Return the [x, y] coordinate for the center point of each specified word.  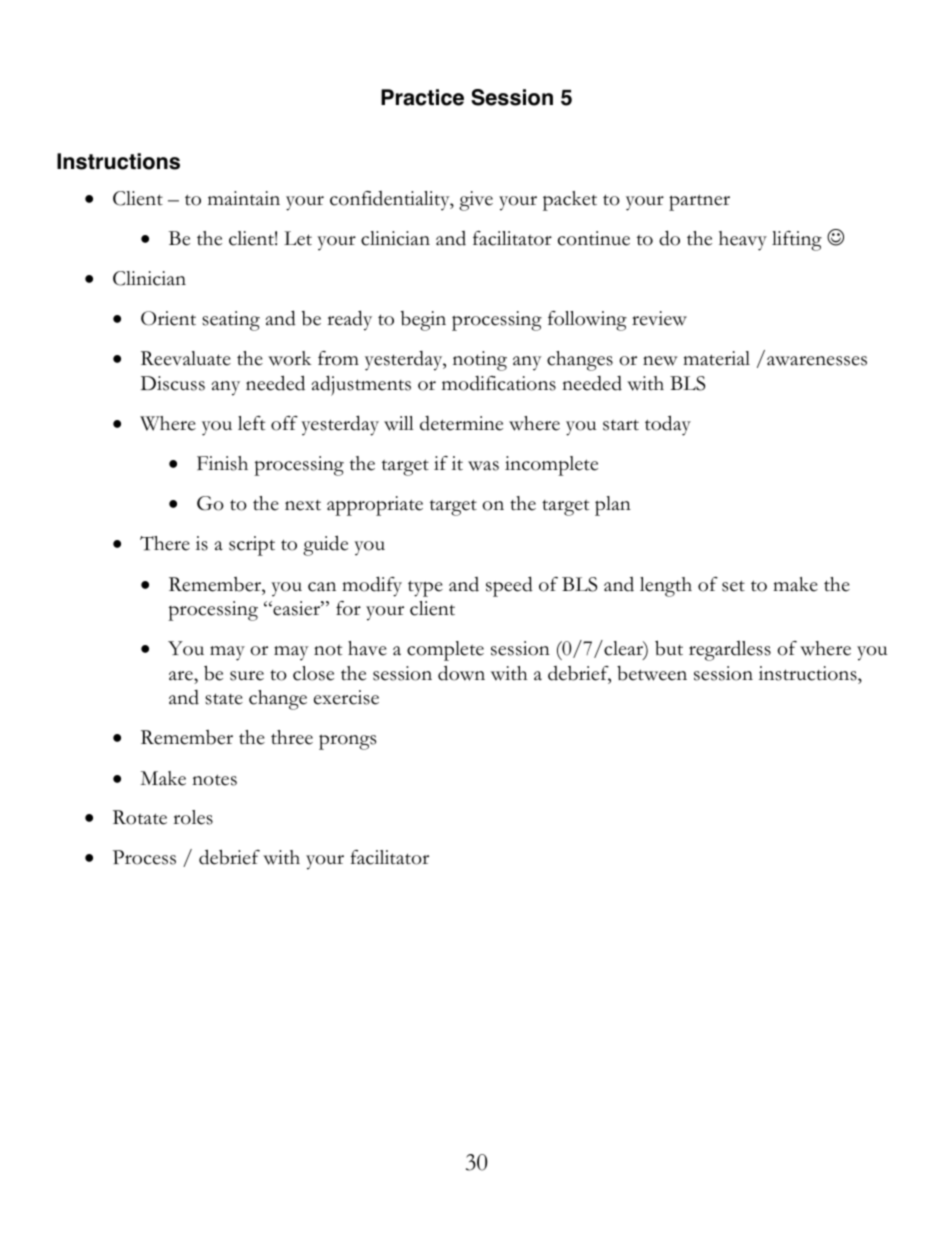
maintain [244, 198]
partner [699, 202]
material [716, 358]
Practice [422, 97]
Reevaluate [186, 358]
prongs [347, 742]
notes [214, 780]
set [733, 586]
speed [509, 586]
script [252, 546]
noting [480, 361]
